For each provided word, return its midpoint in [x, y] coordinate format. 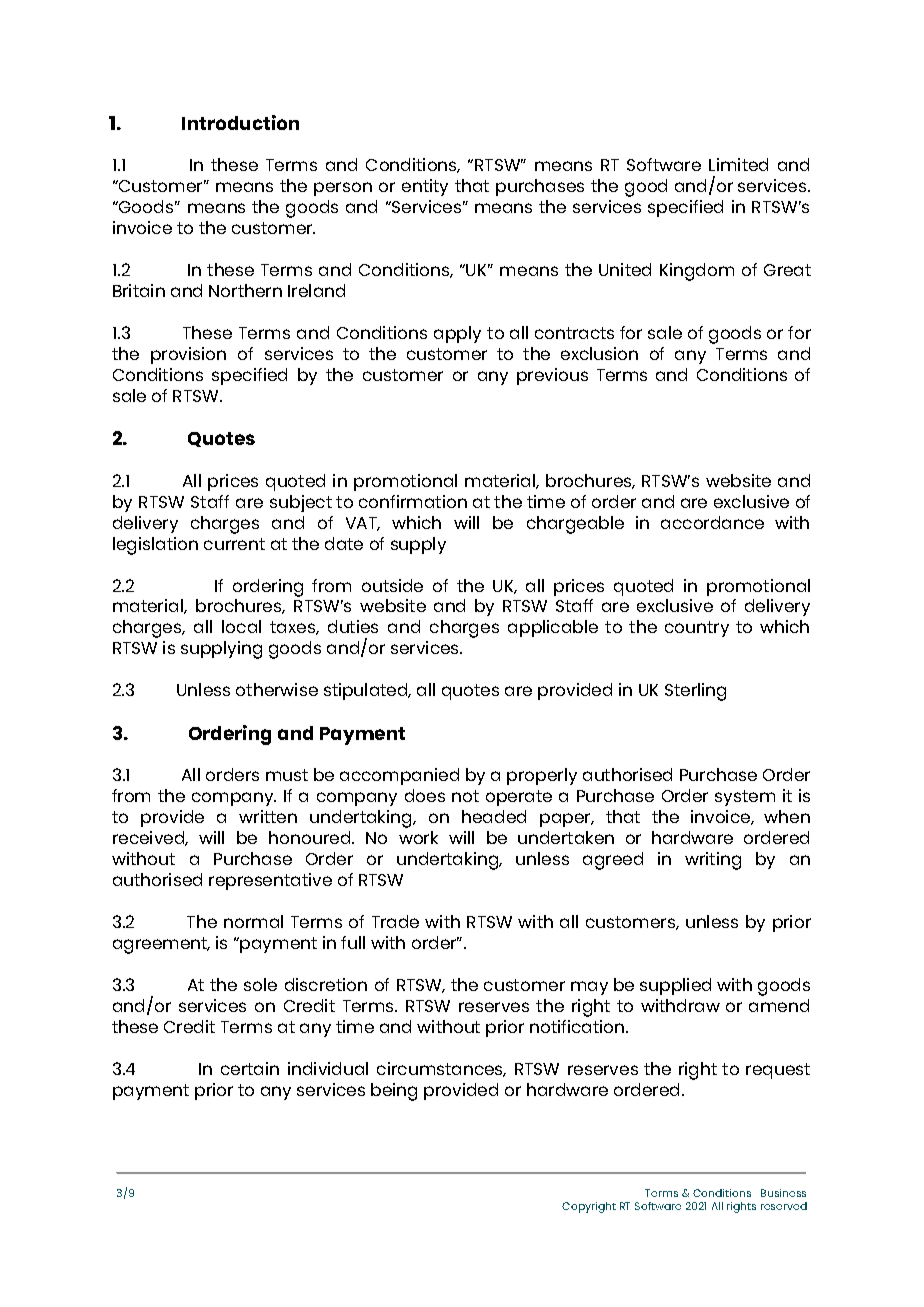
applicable [553, 628]
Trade [395, 921]
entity [425, 187]
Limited [738, 164]
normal [253, 921]
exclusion [599, 353]
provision [188, 355]
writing [713, 861]
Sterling [695, 692]
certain [250, 1068]
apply [457, 334]
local [241, 626]
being [394, 1092]
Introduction [240, 122]
